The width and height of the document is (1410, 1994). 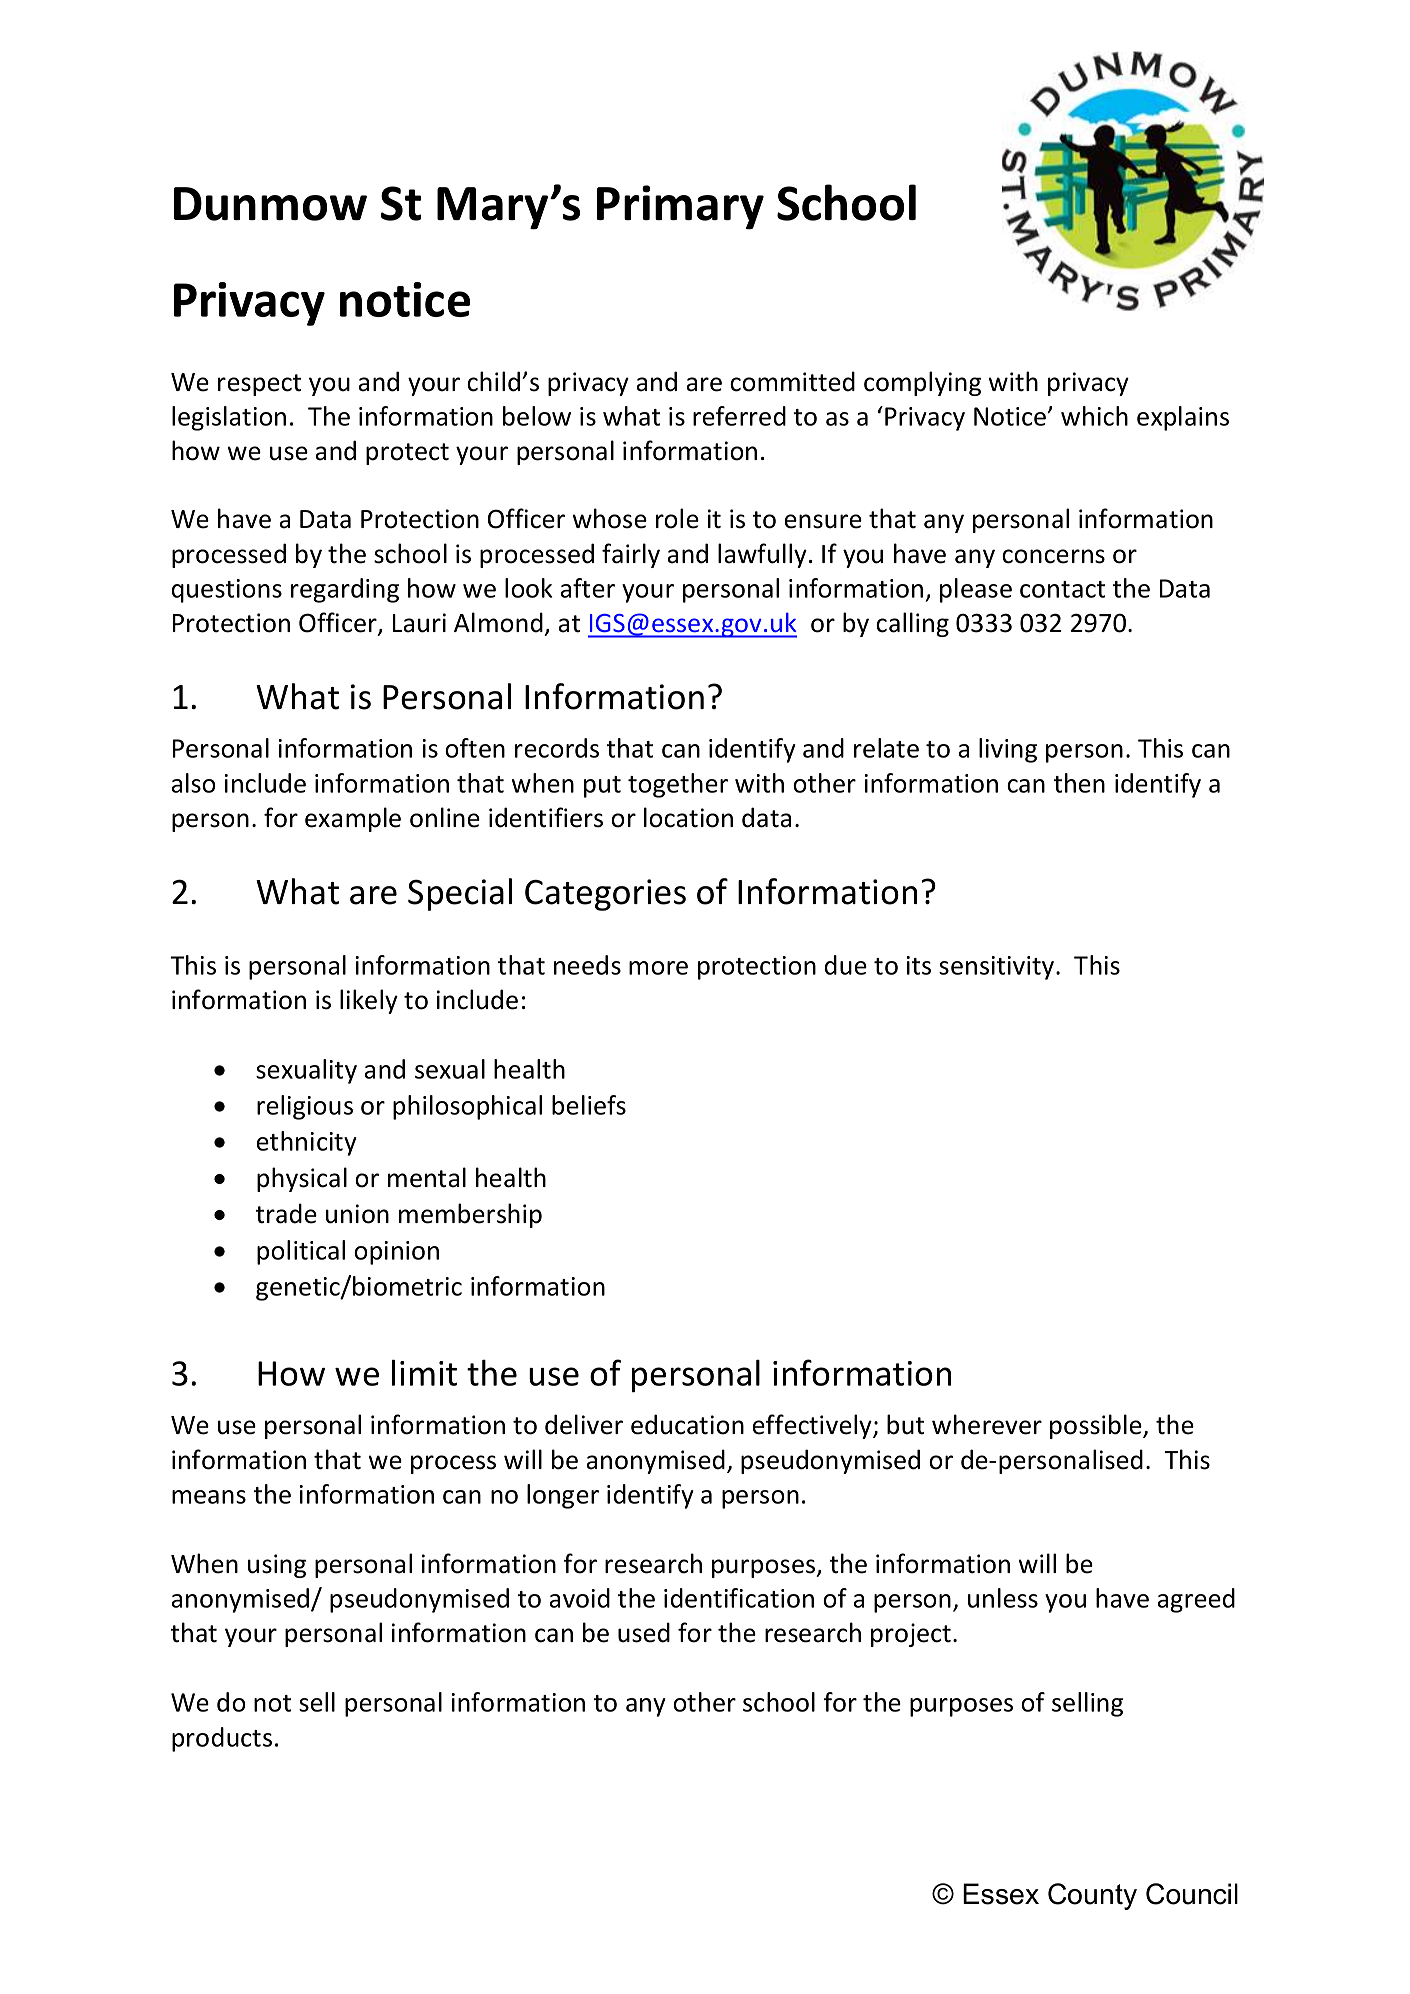 What do you see at coordinates (424, 1372) in the document?
I see `limit` at bounding box center [424, 1372].
